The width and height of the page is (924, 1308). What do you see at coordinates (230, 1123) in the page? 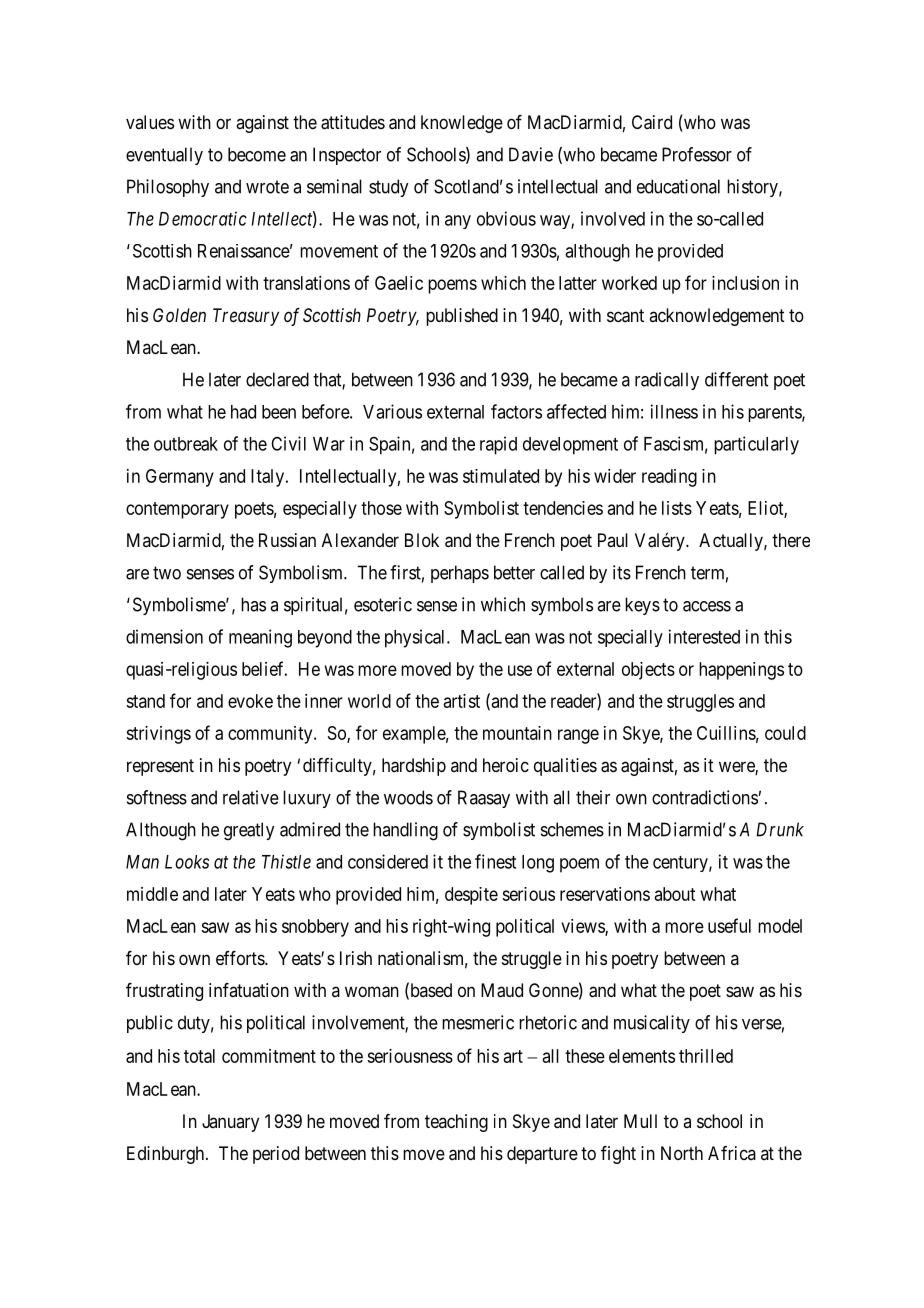
I see `January` at bounding box center [230, 1123].
